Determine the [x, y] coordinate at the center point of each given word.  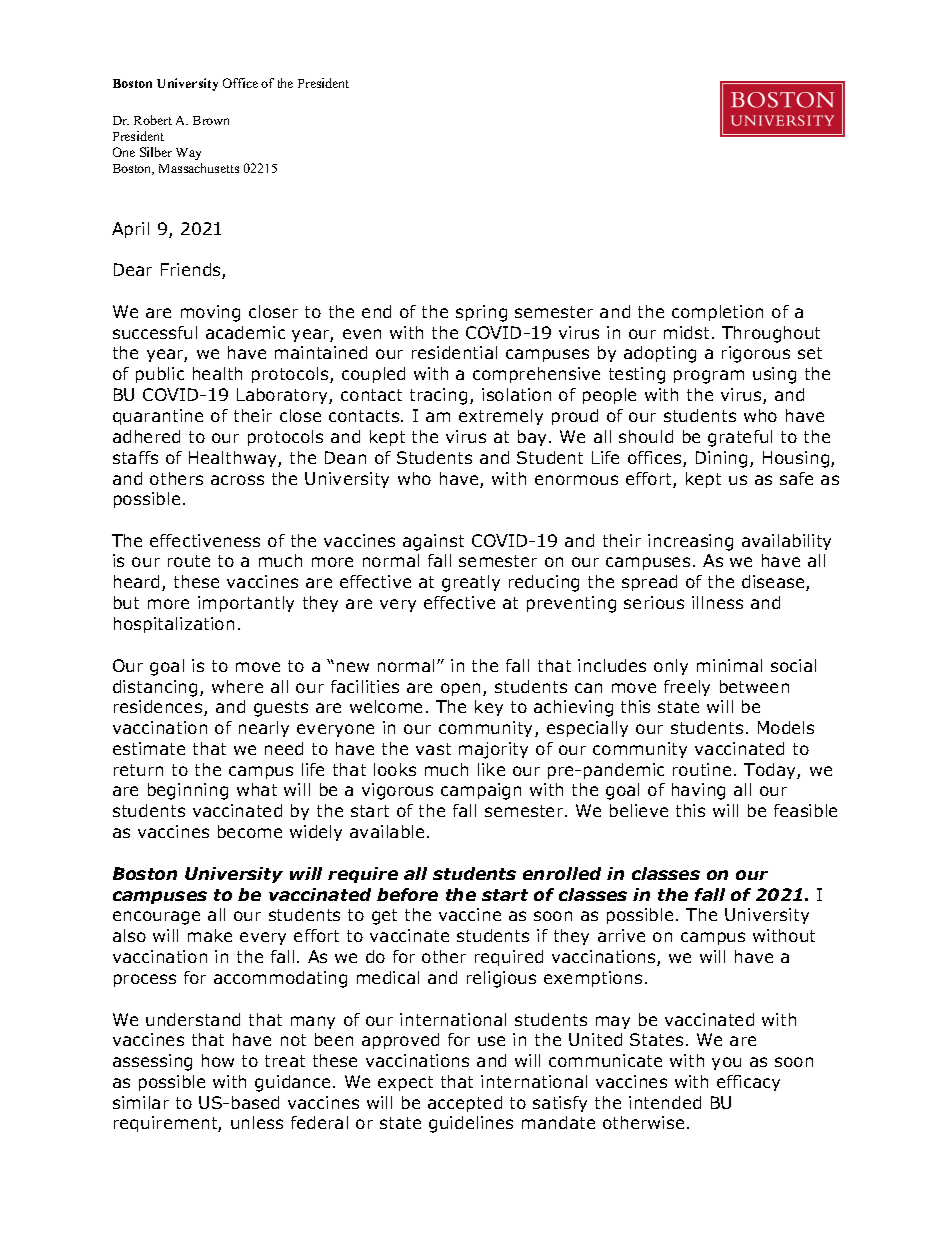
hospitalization [174, 625]
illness [717, 602]
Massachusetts [199, 168]
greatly [471, 583]
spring [481, 313]
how [218, 1060]
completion [717, 313]
